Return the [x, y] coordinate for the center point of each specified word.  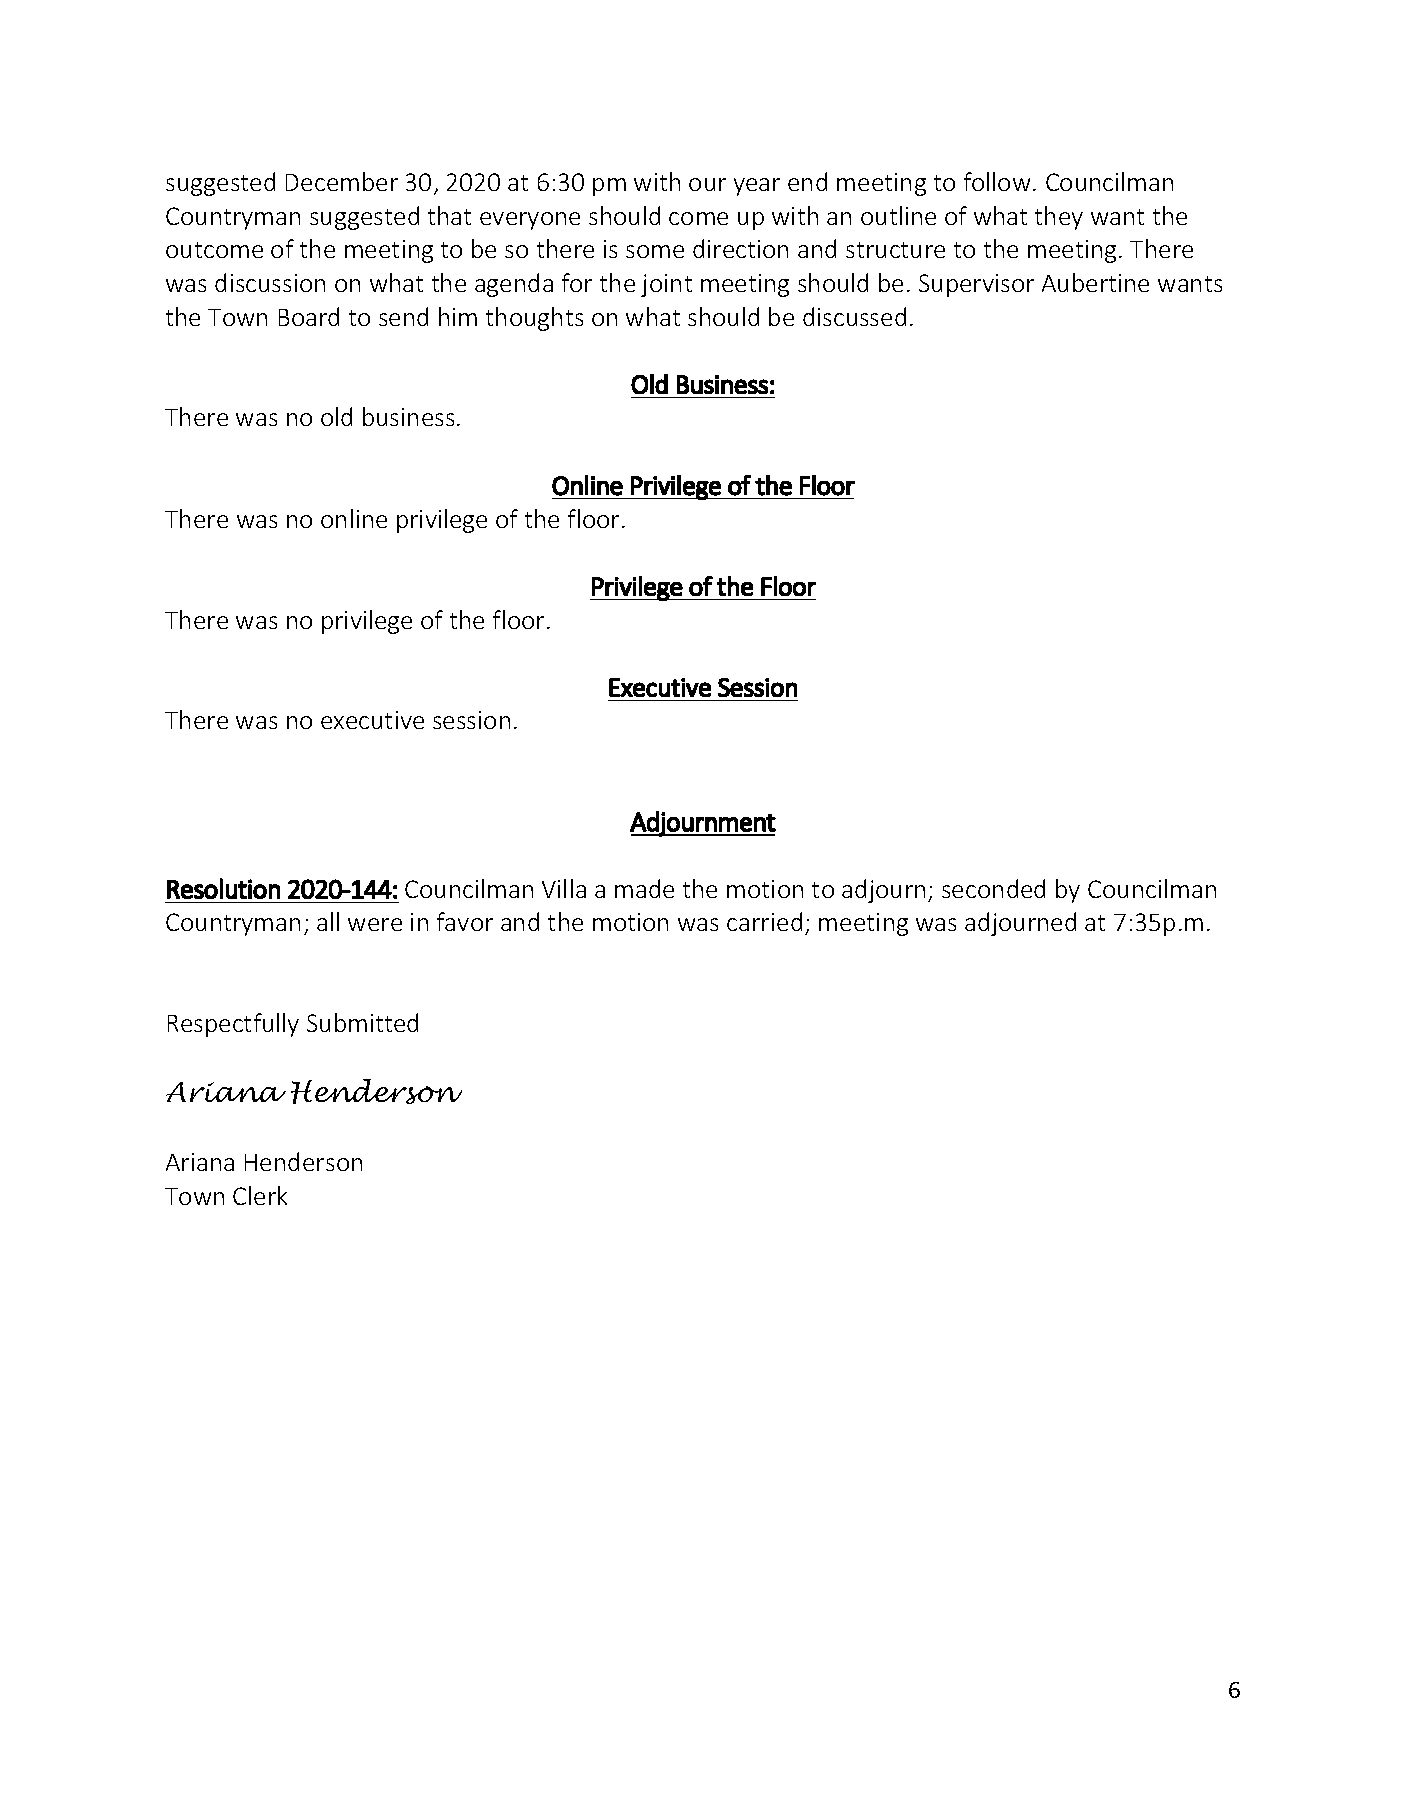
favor [465, 921]
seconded [993, 888]
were [375, 924]
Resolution [223, 888]
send [403, 316]
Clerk [260, 1195]
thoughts [534, 319]
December [342, 181]
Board [309, 316]
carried [764, 921]
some [655, 251]
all [328, 921]
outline [898, 215]
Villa [564, 888]
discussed [854, 316]
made [644, 888]
